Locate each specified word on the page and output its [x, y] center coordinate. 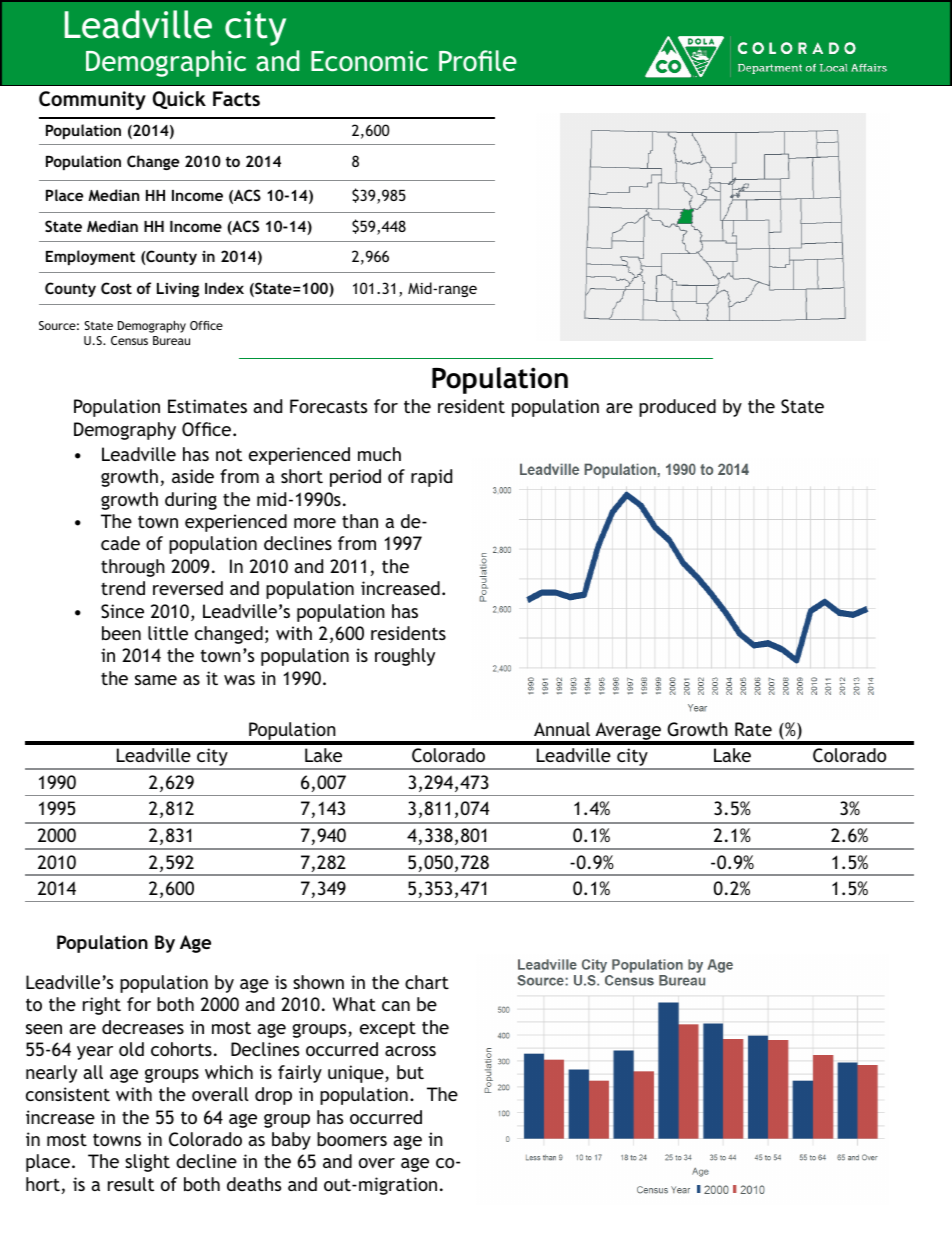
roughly [405, 657]
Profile [478, 60]
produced [677, 408]
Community [92, 100]
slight [147, 1163]
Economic [369, 61]
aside [193, 476]
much [379, 454]
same [156, 680]
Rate [753, 729]
